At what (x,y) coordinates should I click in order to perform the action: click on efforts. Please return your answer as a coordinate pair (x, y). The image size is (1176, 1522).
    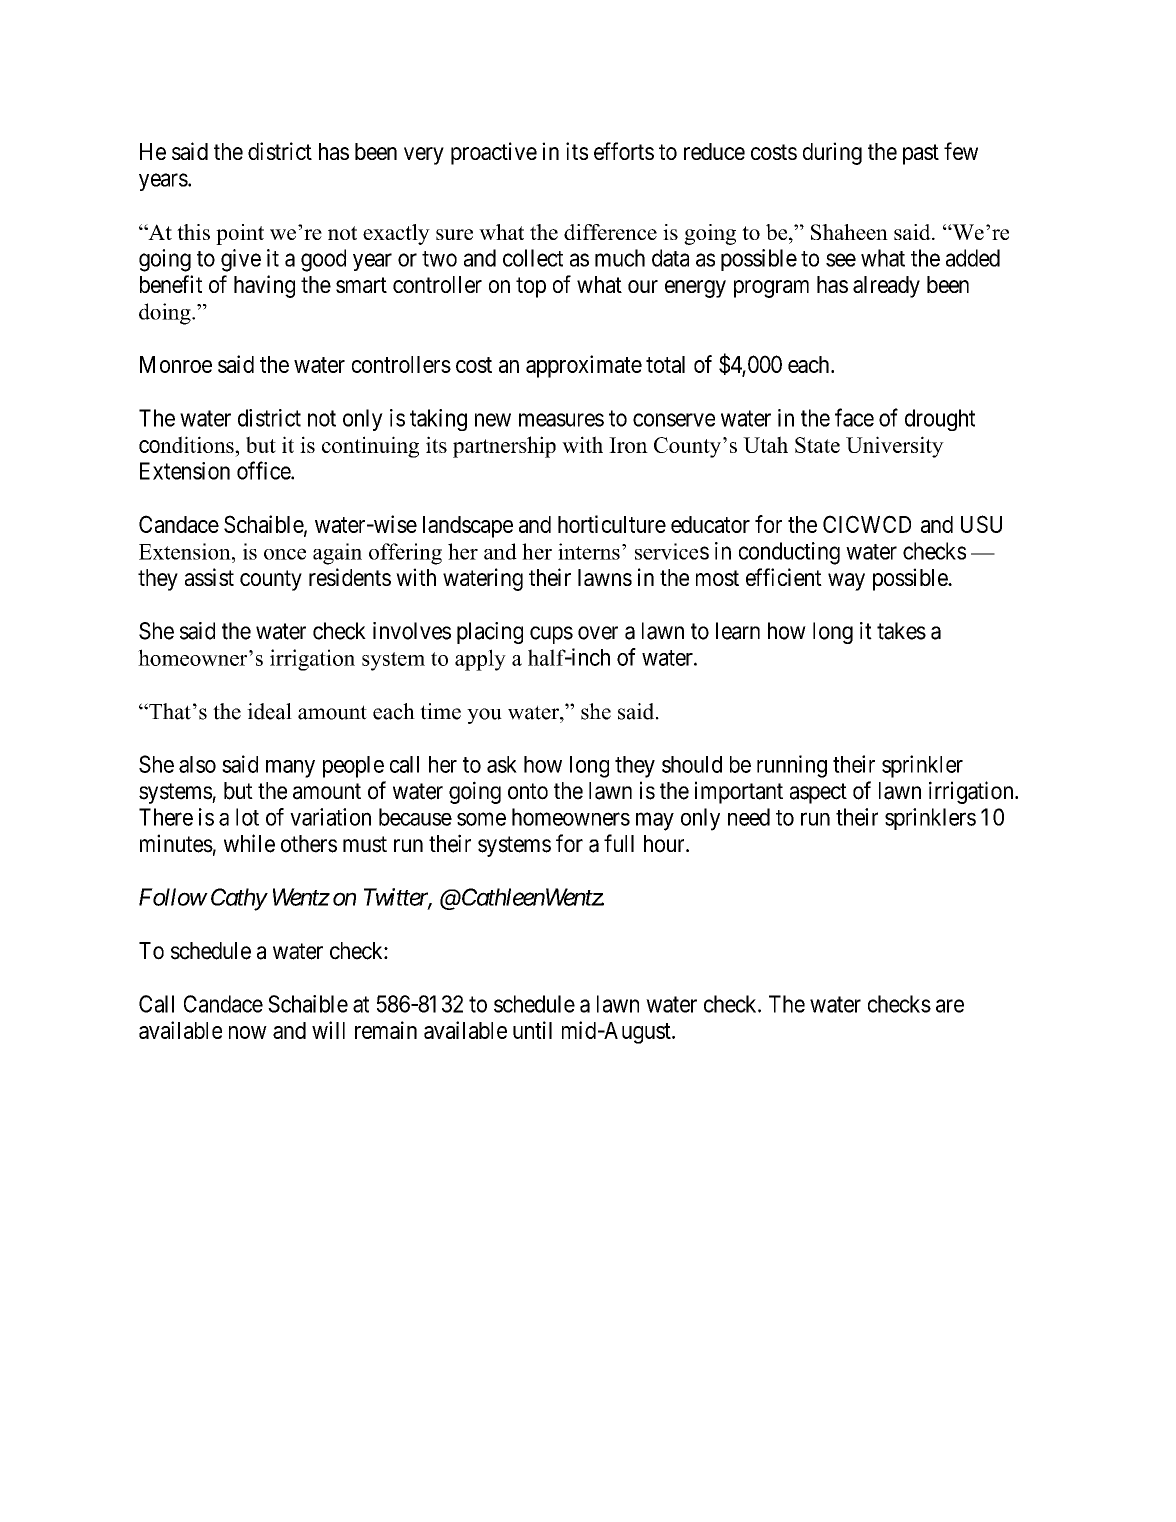
    Looking at the image, I should click on (624, 151).
